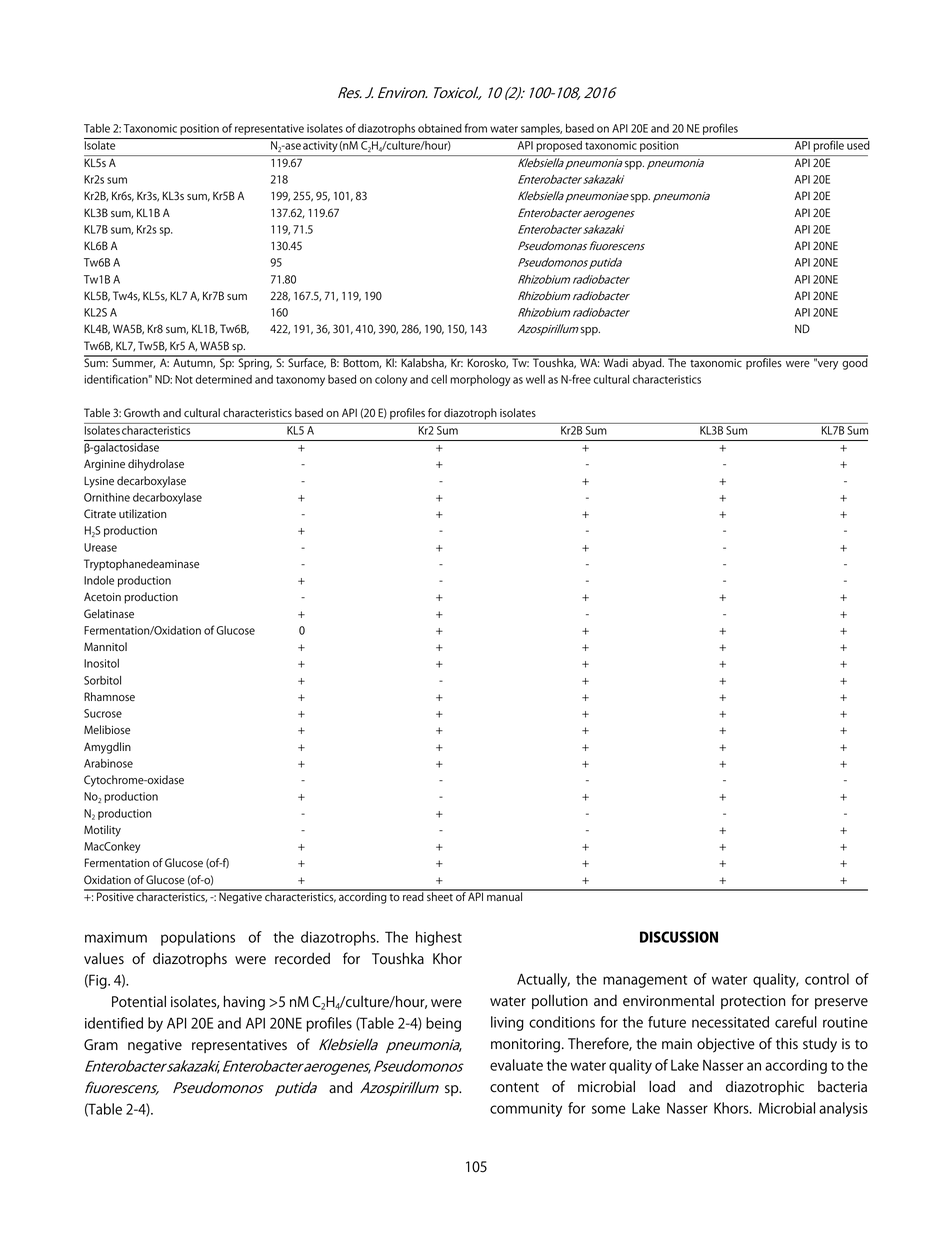 Image resolution: width=952 pixels, height=1233 pixels. Describe the element at coordinates (101, 1045) in the image. I see `Gram` at that location.
